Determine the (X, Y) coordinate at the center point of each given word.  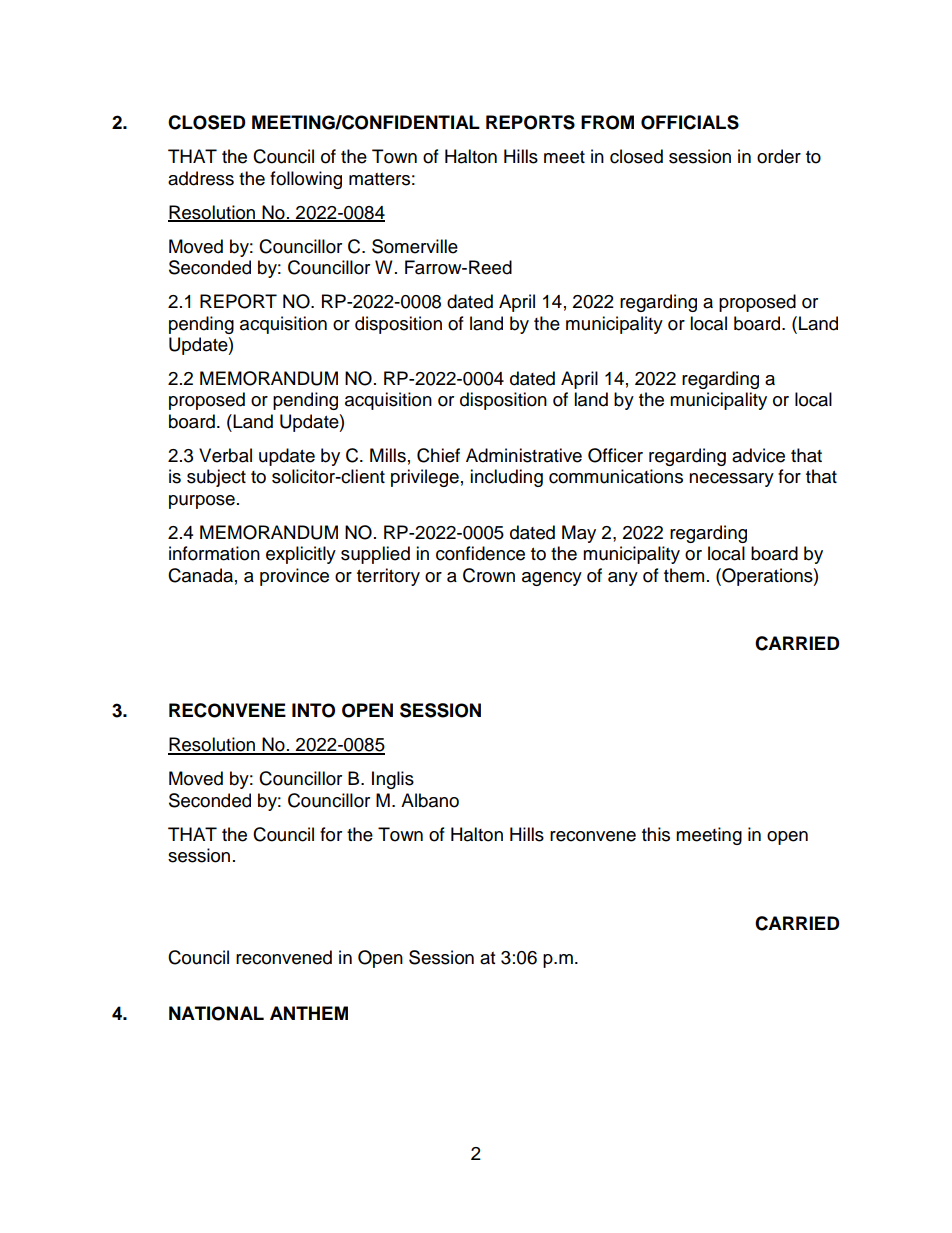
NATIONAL (216, 1013)
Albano (430, 800)
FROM (607, 122)
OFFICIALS (690, 122)
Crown (489, 575)
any (623, 579)
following (306, 180)
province (294, 577)
